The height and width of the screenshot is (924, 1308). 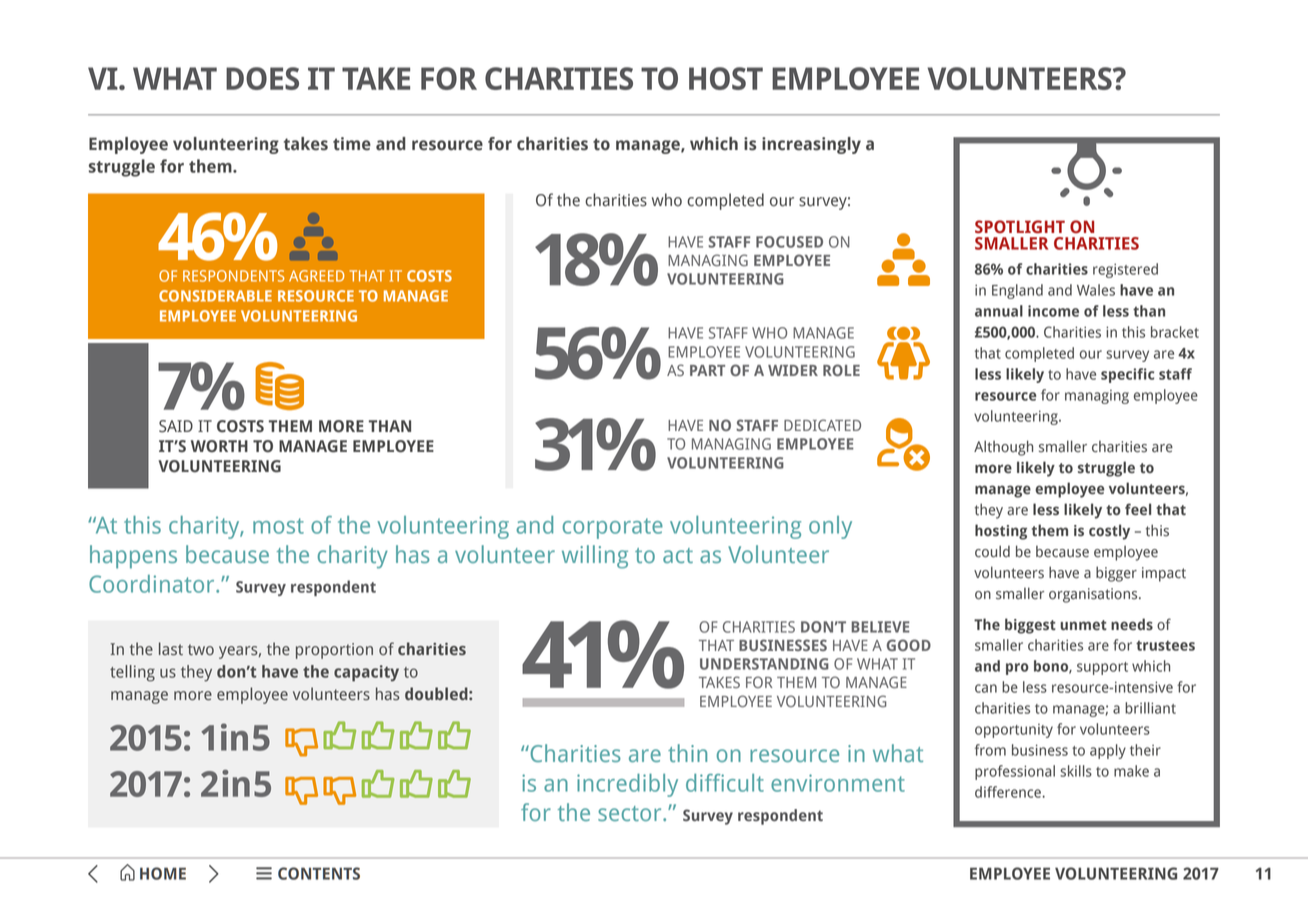 I want to click on incredibly, so click(x=627, y=785).
